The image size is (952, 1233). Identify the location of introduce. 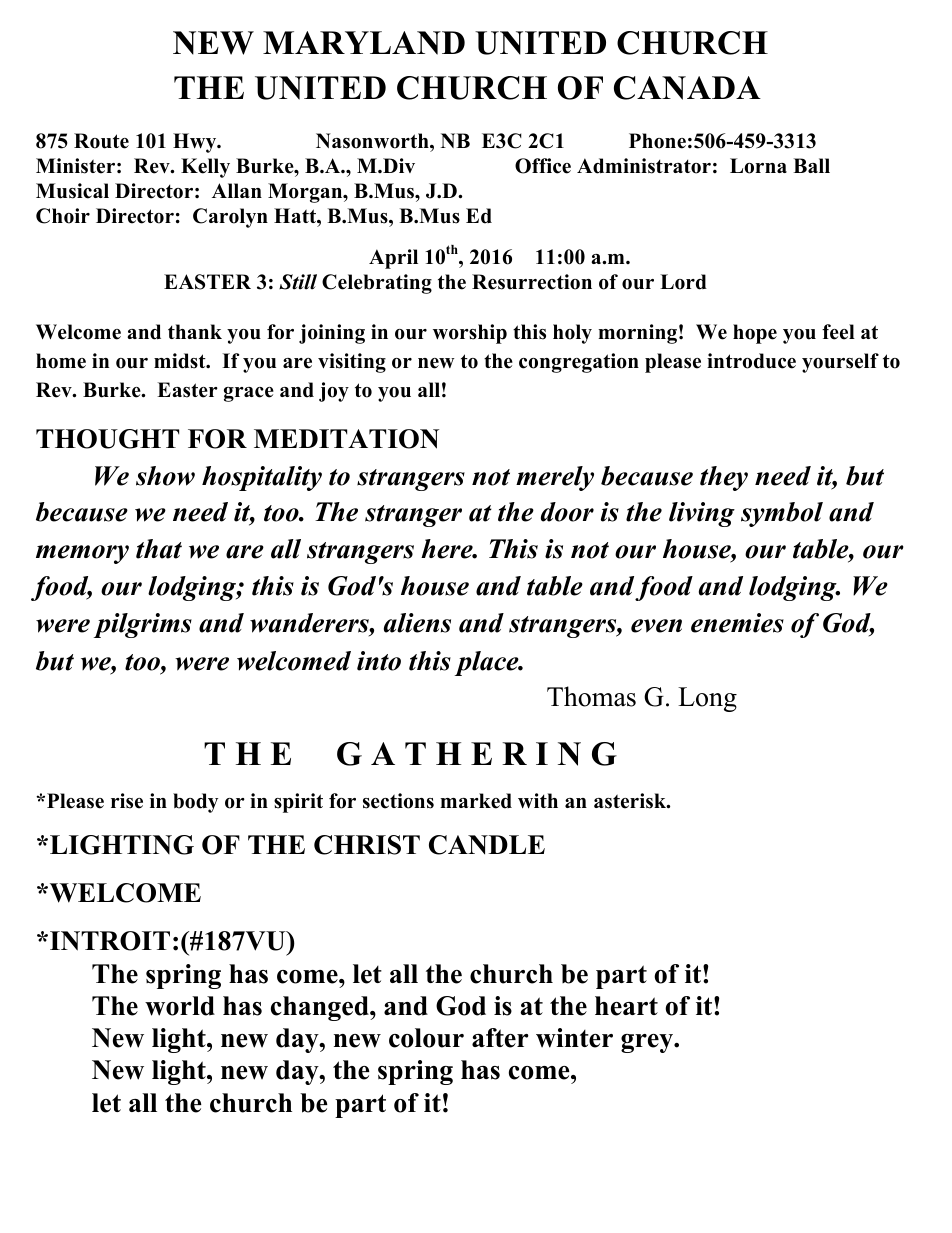
(751, 361).
